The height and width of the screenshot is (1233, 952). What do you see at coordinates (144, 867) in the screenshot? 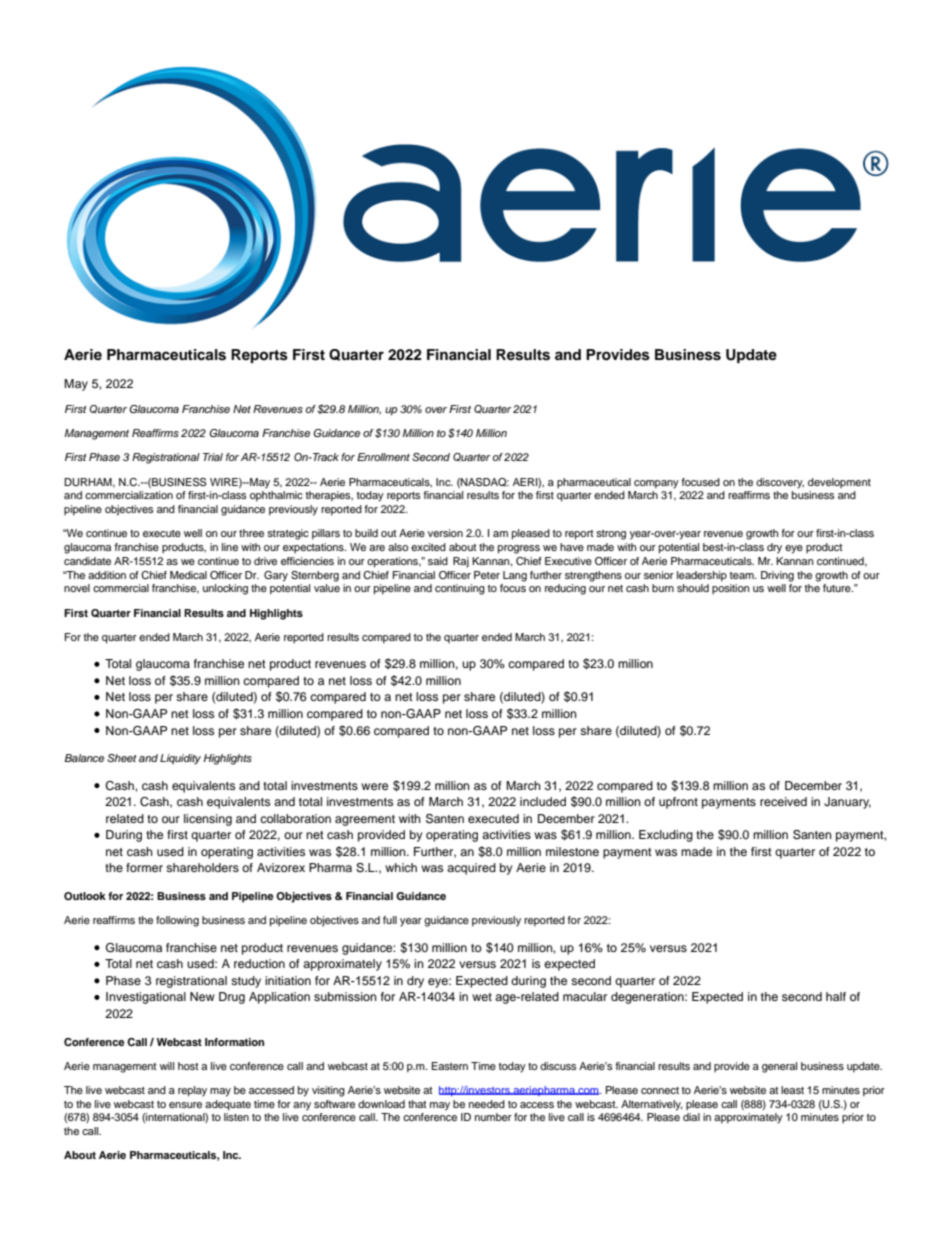
I see `former` at bounding box center [144, 867].
